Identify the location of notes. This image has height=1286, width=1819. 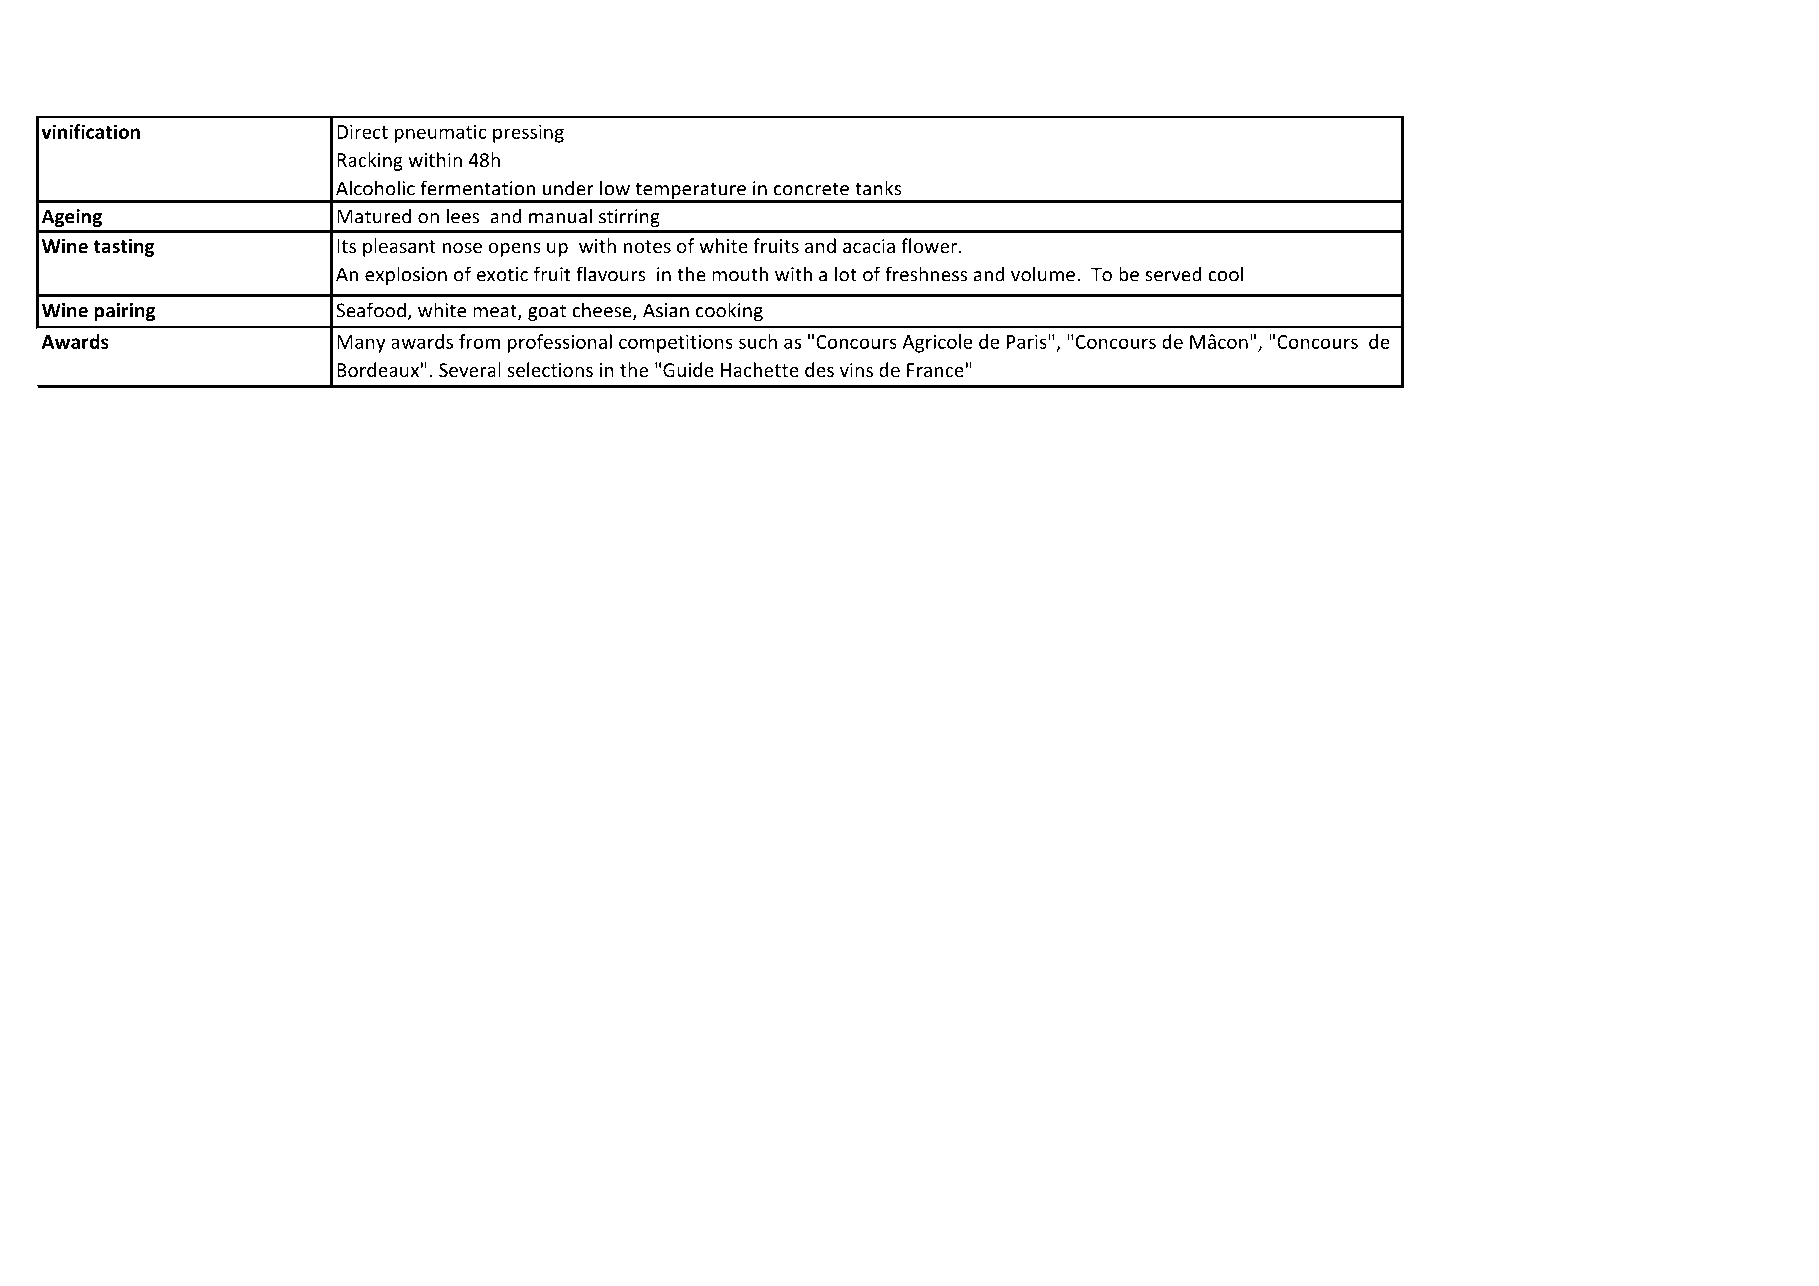
(647, 246).
